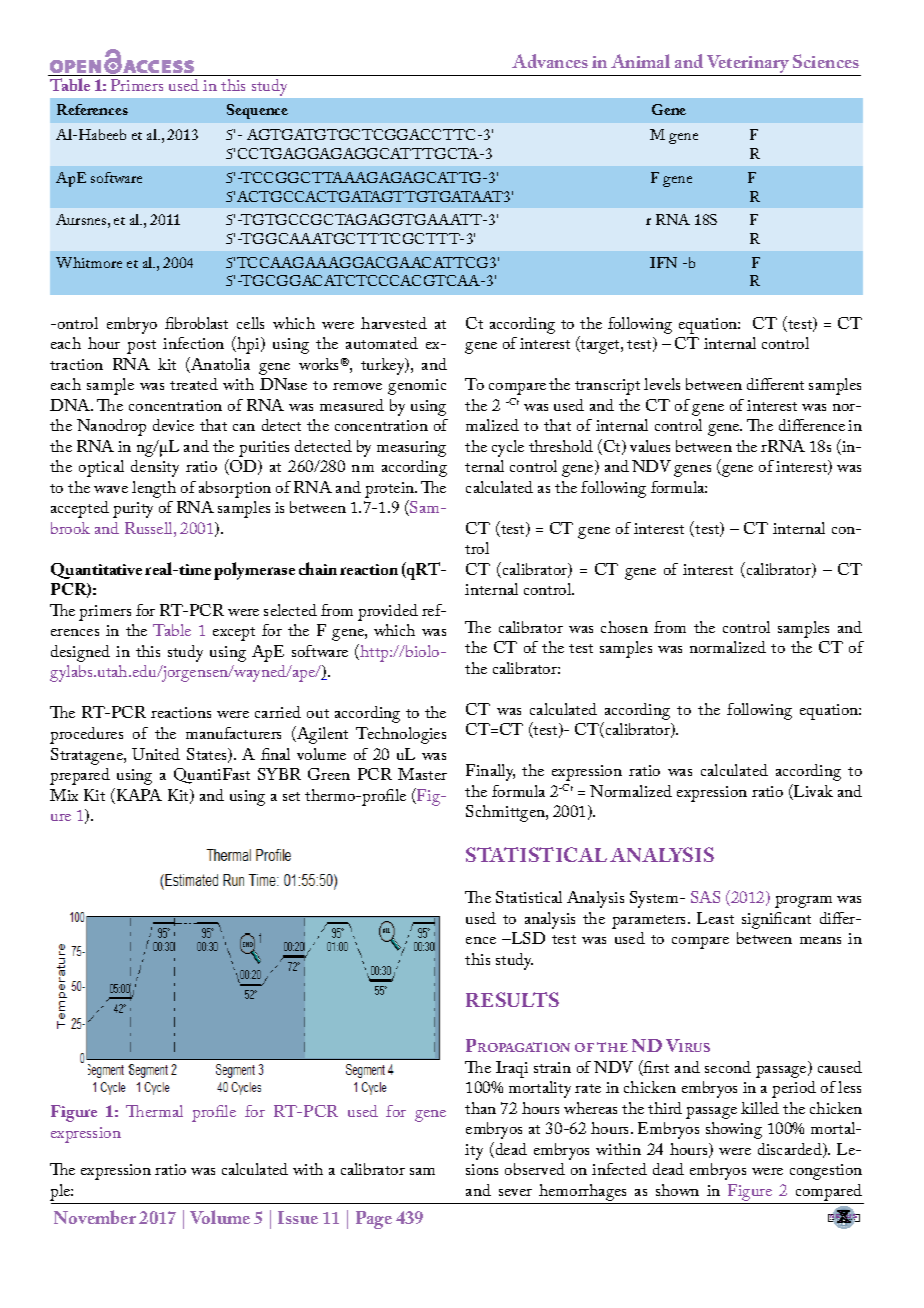  Describe the element at coordinates (663, 262) in the image. I see `IFN` at that location.
